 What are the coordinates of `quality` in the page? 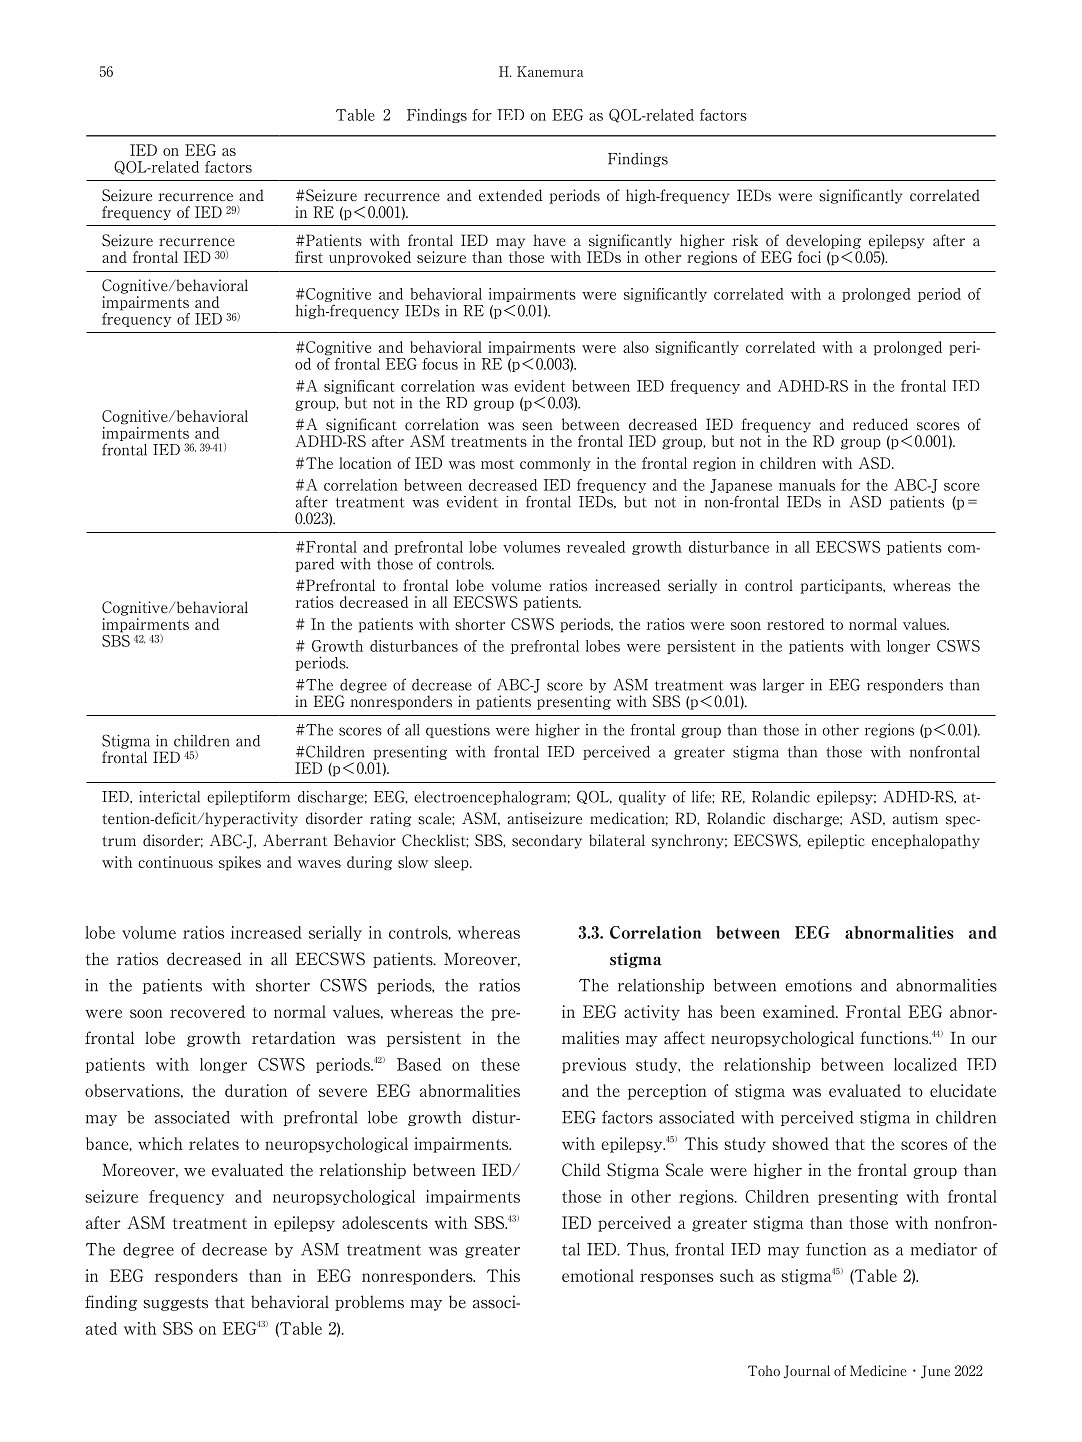 It's located at (642, 798).
